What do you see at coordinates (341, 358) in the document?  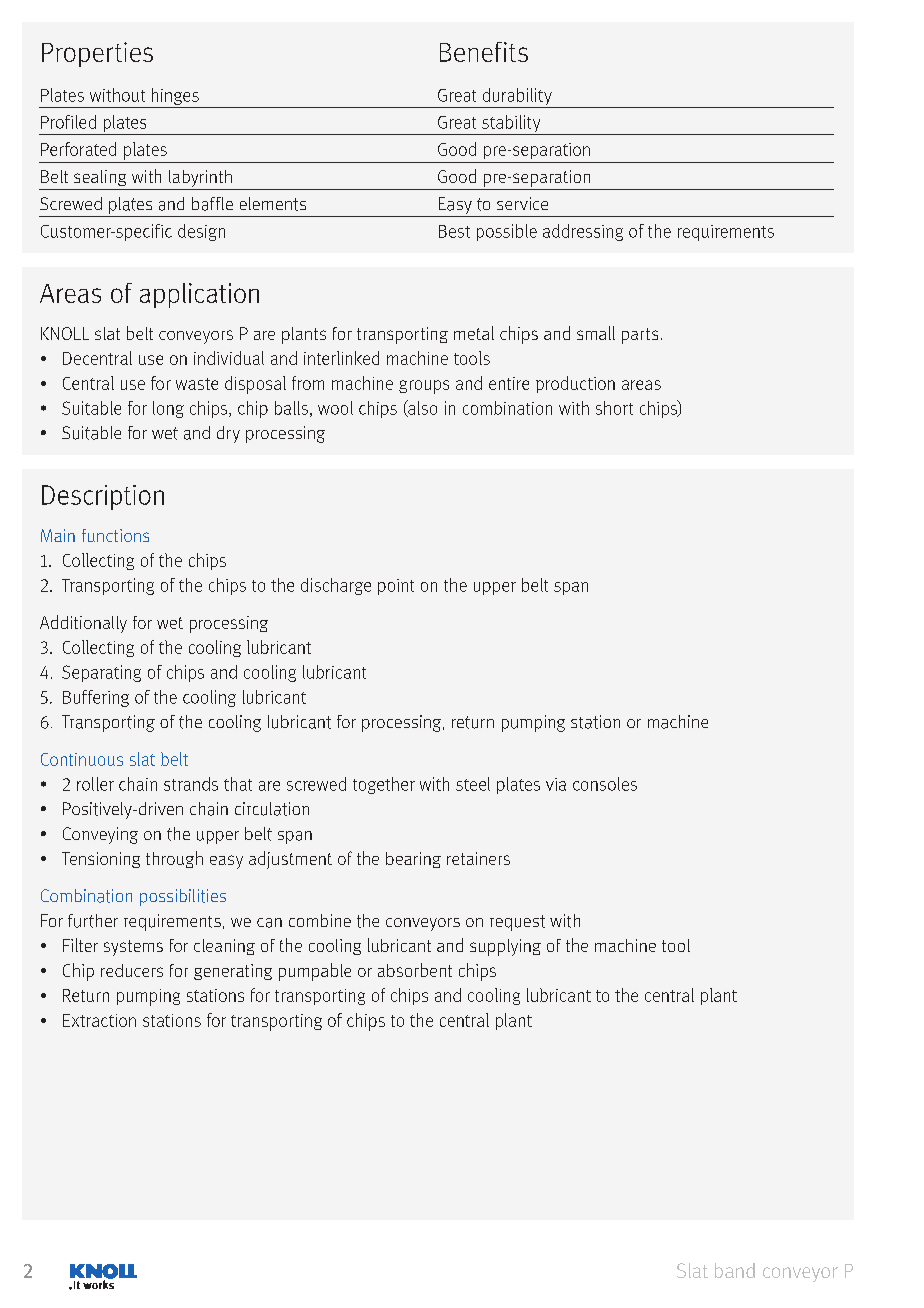 I see `interlinked` at bounding box center [341, 358].
